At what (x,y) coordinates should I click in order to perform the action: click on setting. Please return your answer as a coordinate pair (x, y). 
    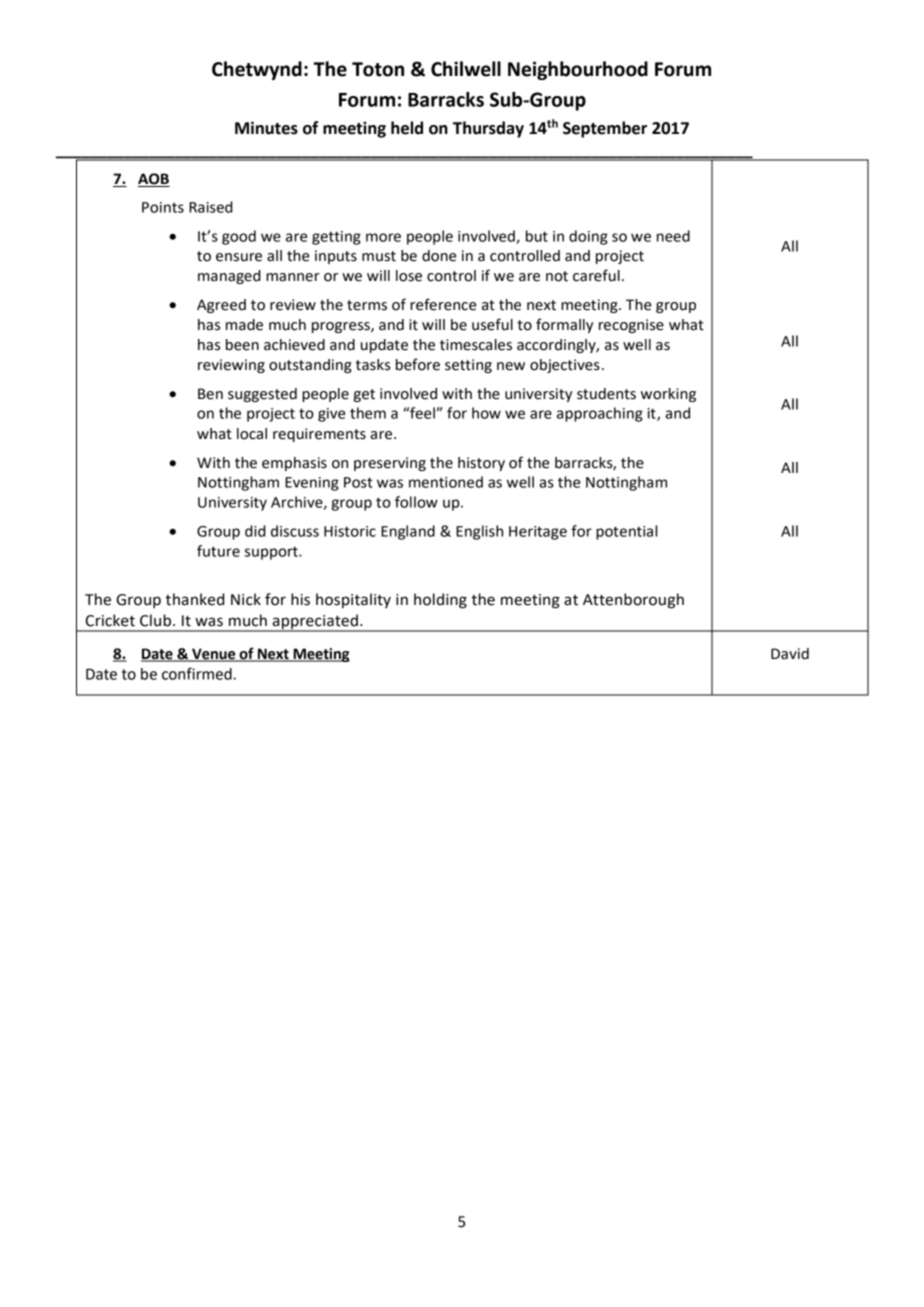
    Looking at the image, I should click on (468, 366).
